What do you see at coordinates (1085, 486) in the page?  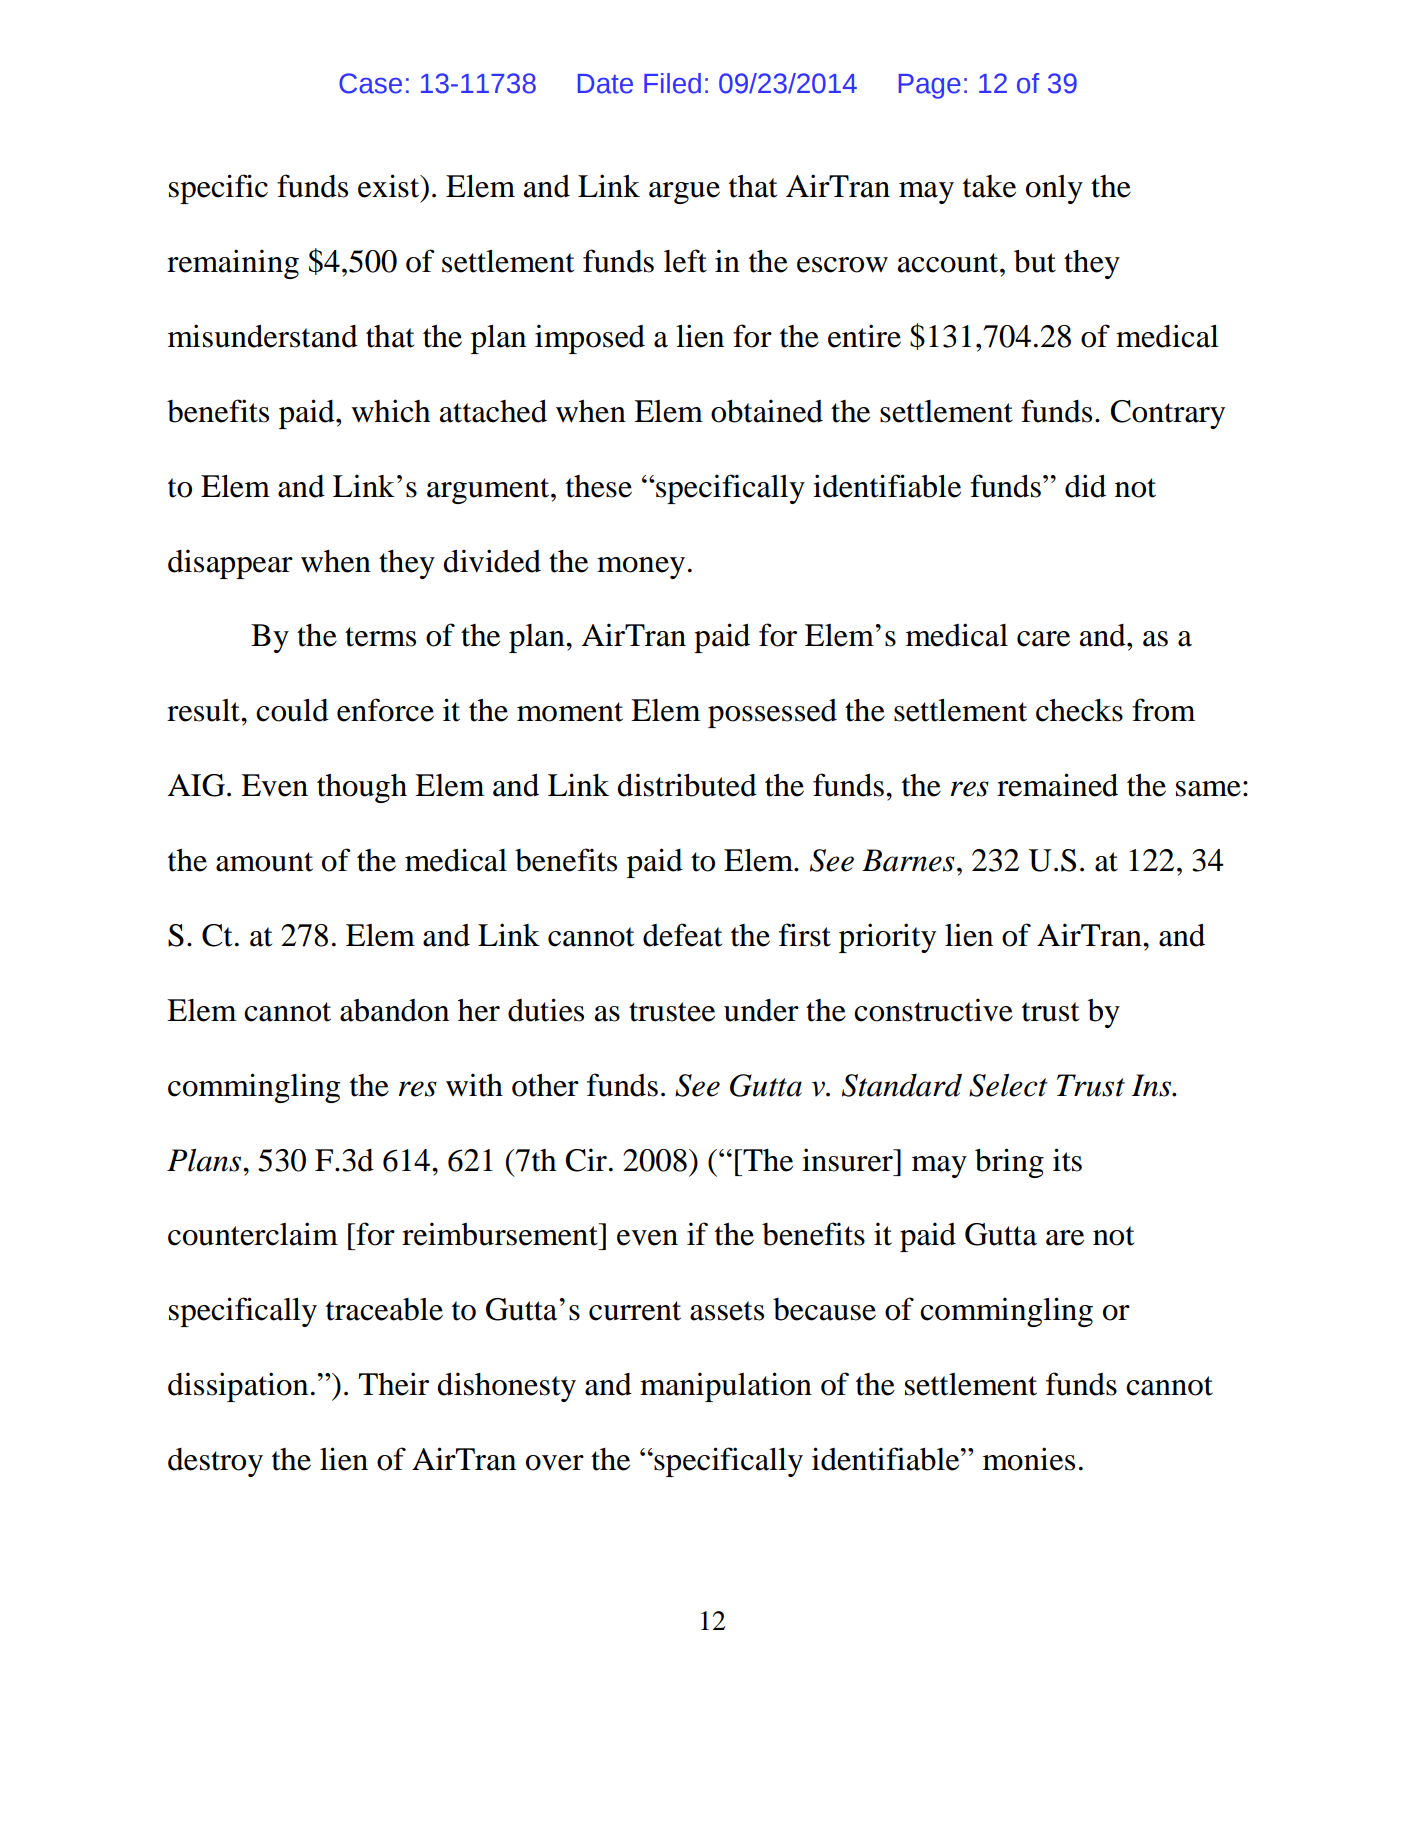 I see `did` at bounding box center [1085, 486].
